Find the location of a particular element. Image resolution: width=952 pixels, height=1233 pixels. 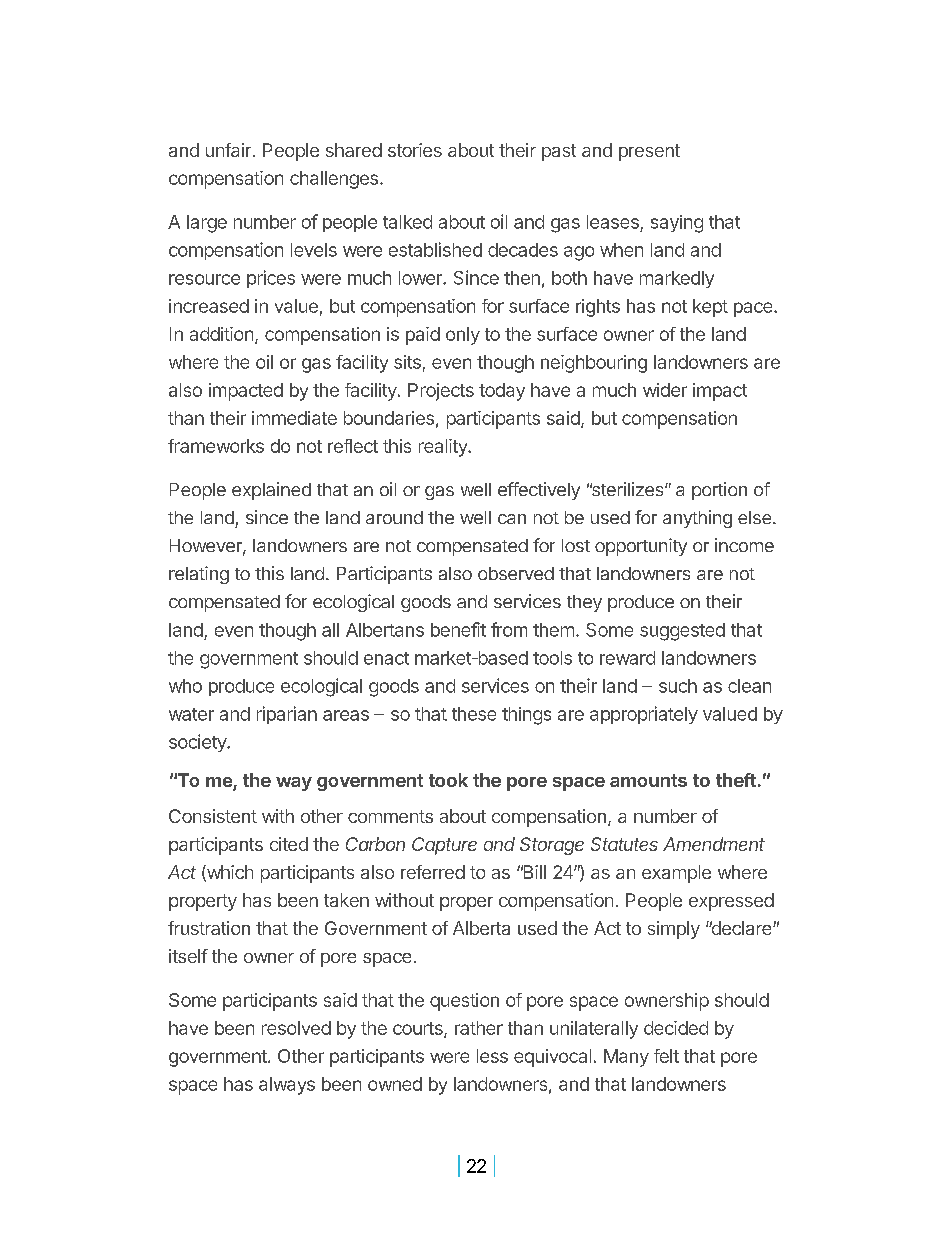

present is located at coordinates (649, 152).
